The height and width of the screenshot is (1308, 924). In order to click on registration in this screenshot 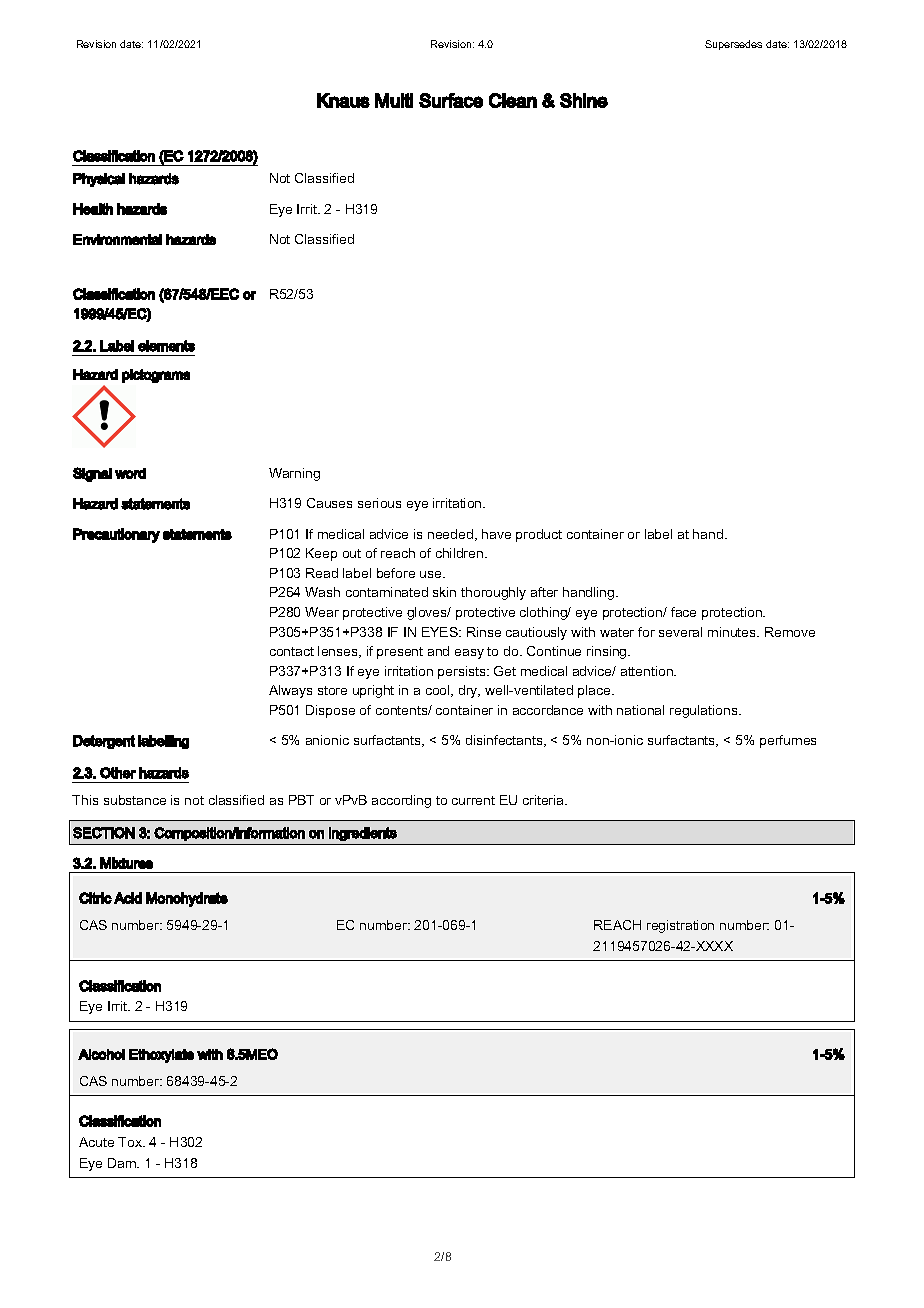, I will do `click(680, 926)`.
